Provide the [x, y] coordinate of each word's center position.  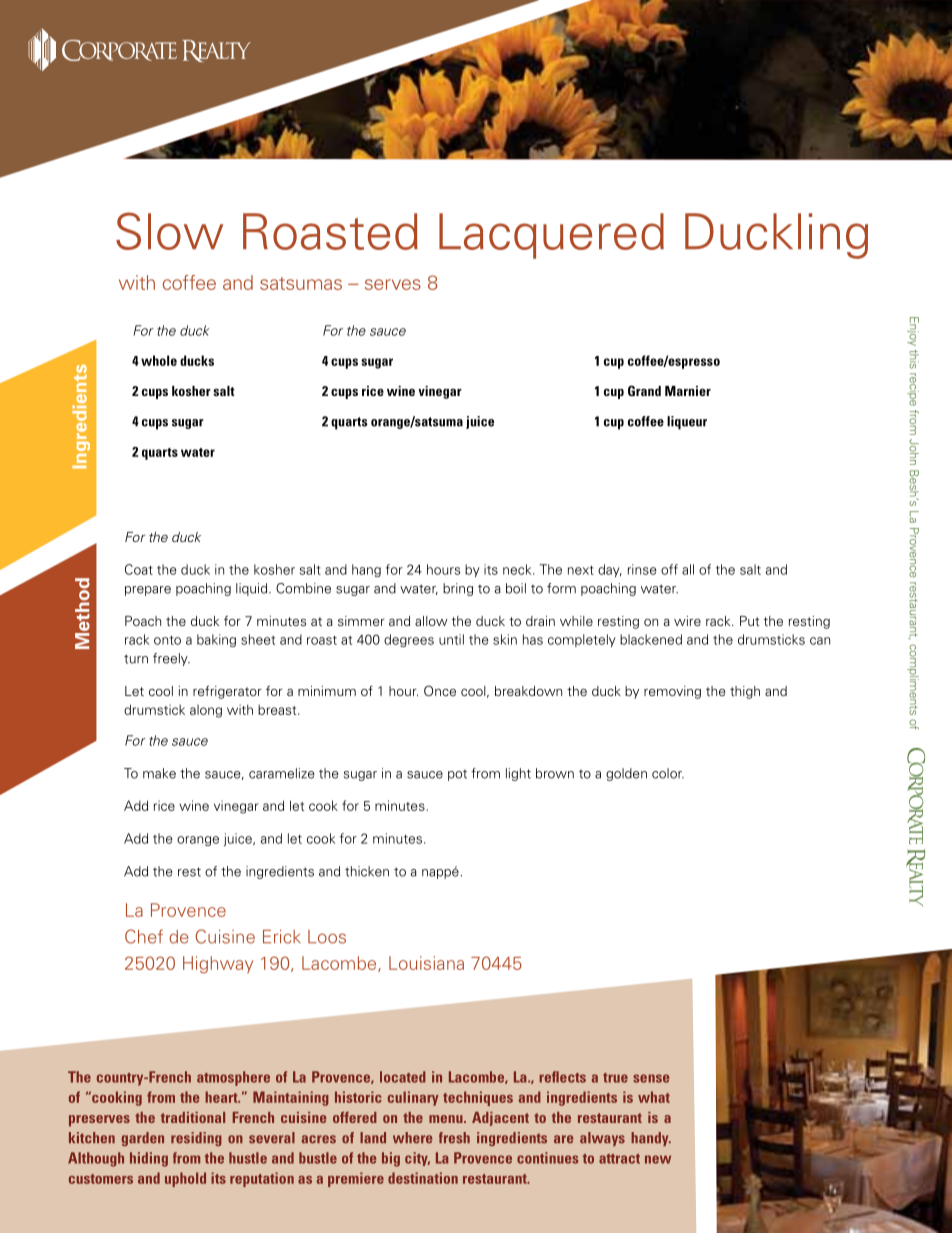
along [206, 711]
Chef [144, 936]
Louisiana [426, 963]
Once [440, 690]
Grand [644, 390]
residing [196, 1139]
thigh [745, 692]
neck [518, 569]
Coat [139, 569]
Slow [169, 231]
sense [651, 1078]
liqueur [687, 423]
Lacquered [551, 236]
